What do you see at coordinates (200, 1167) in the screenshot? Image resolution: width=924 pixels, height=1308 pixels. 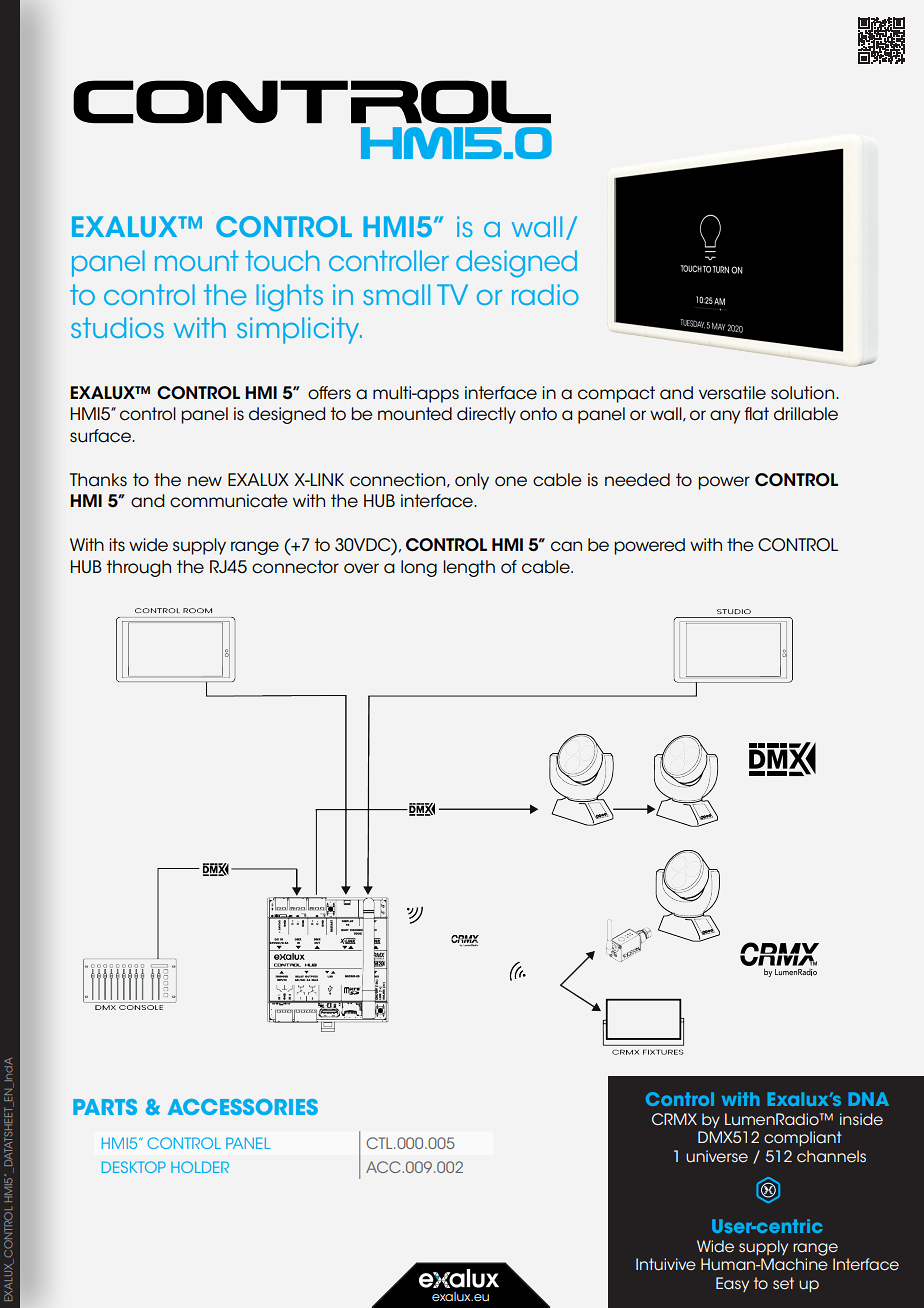 I see `HOLDER` at bounding box center [200, 1167].
